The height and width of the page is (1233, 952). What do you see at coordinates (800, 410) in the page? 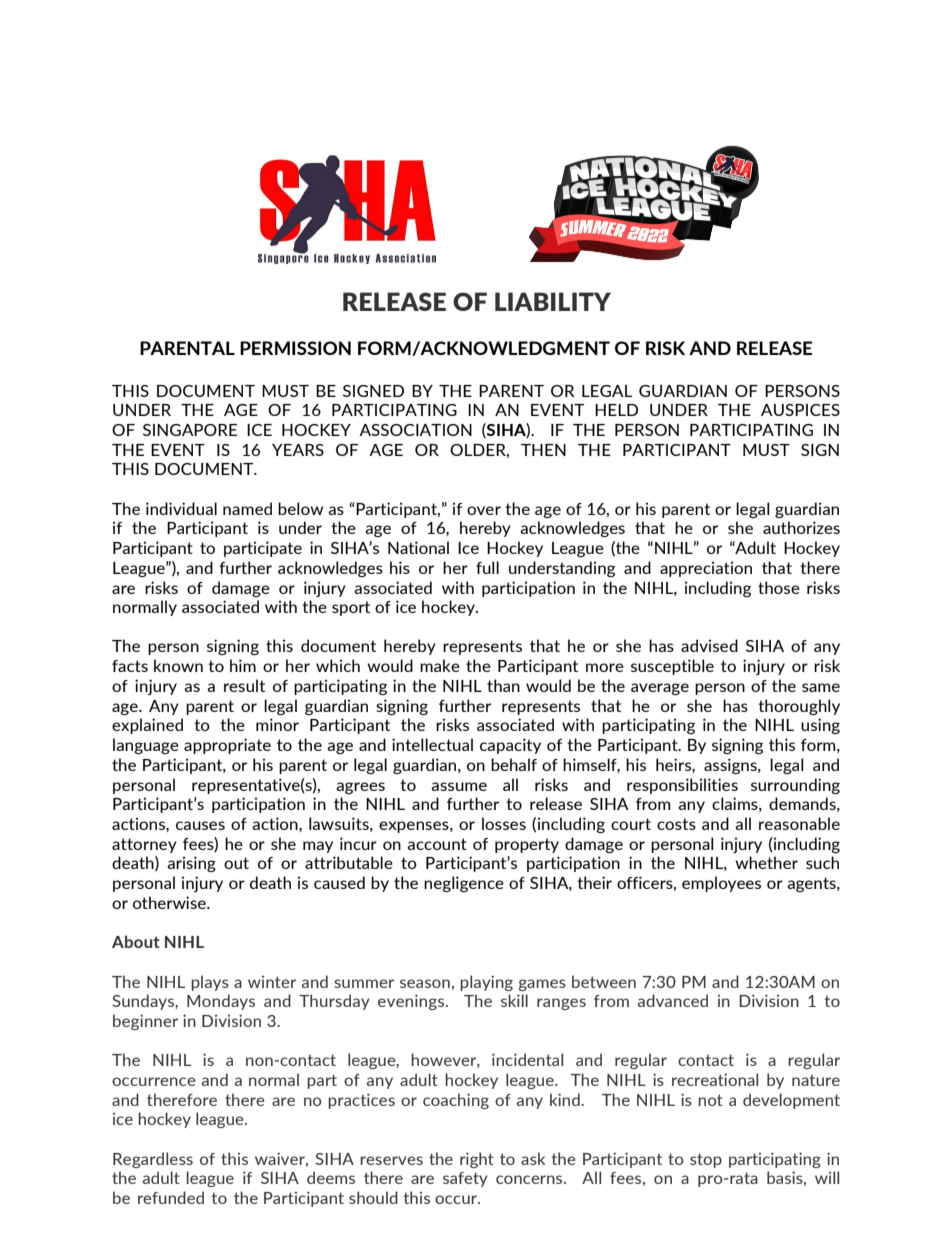
I see `AUSPICES` at bounding box center [800, 410].
